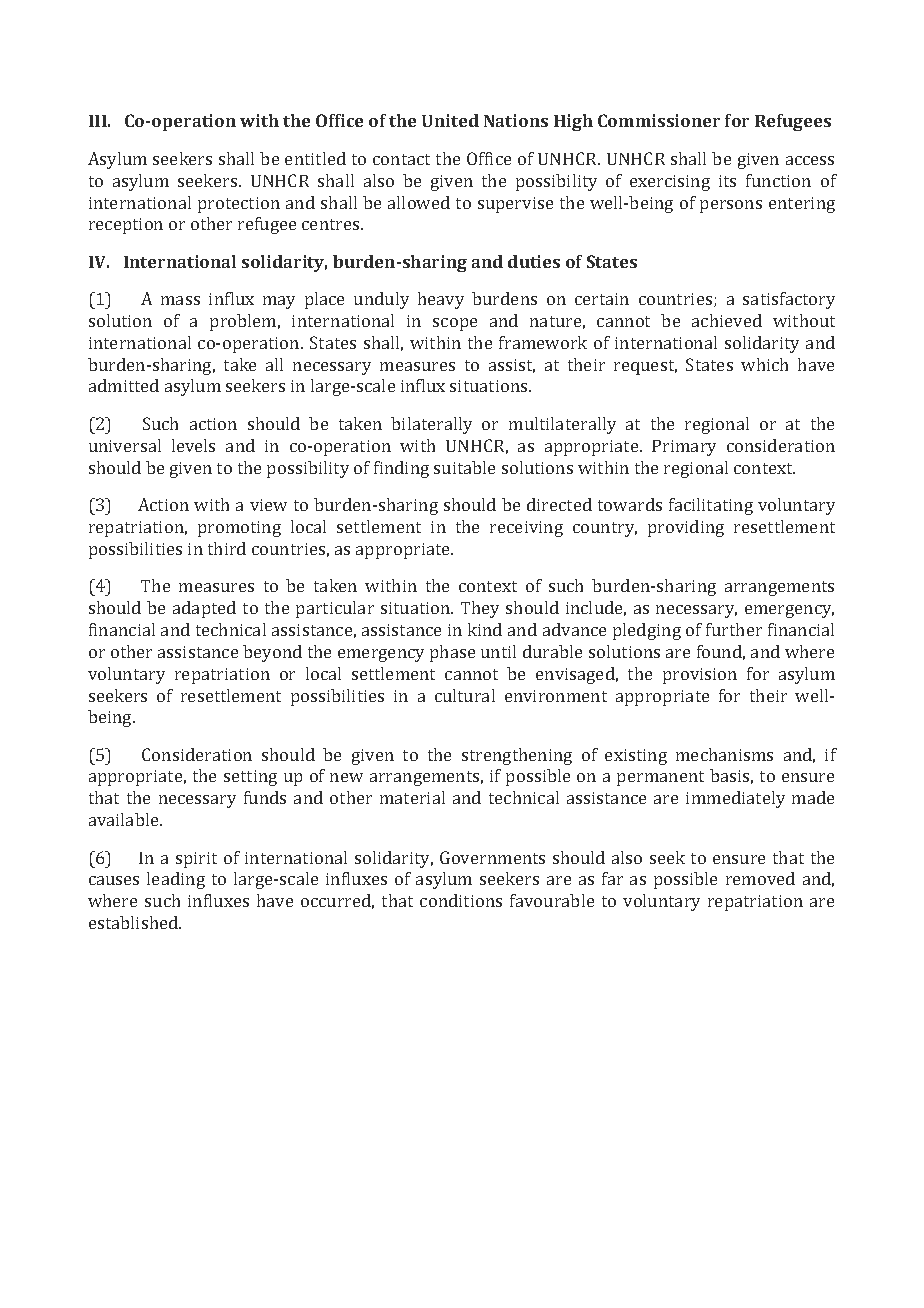 This screenshot has width=924, height=1308. What do you see at coordinates (125, 819) in the screenshot?
I see `available` at bounding box center [125, 819].
